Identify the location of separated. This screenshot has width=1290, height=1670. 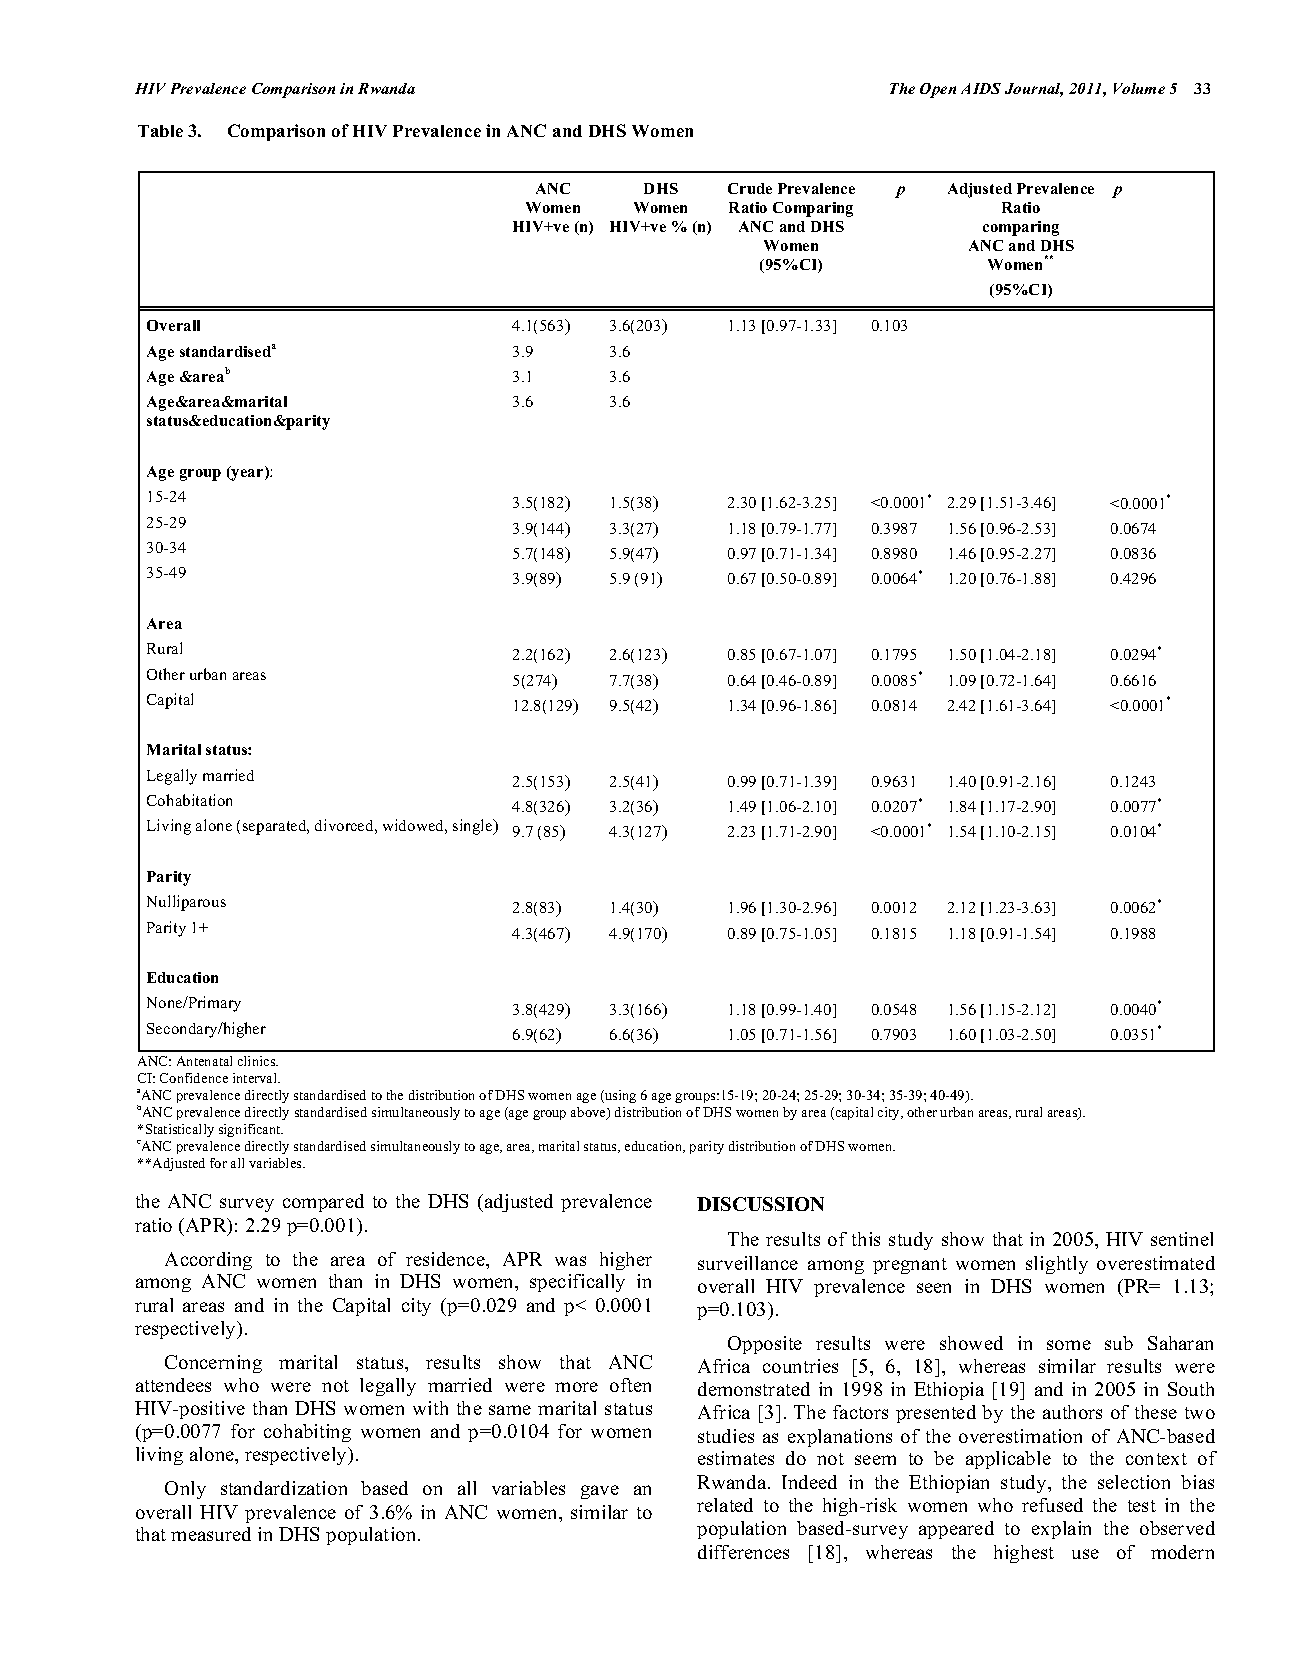
(276, 827).
